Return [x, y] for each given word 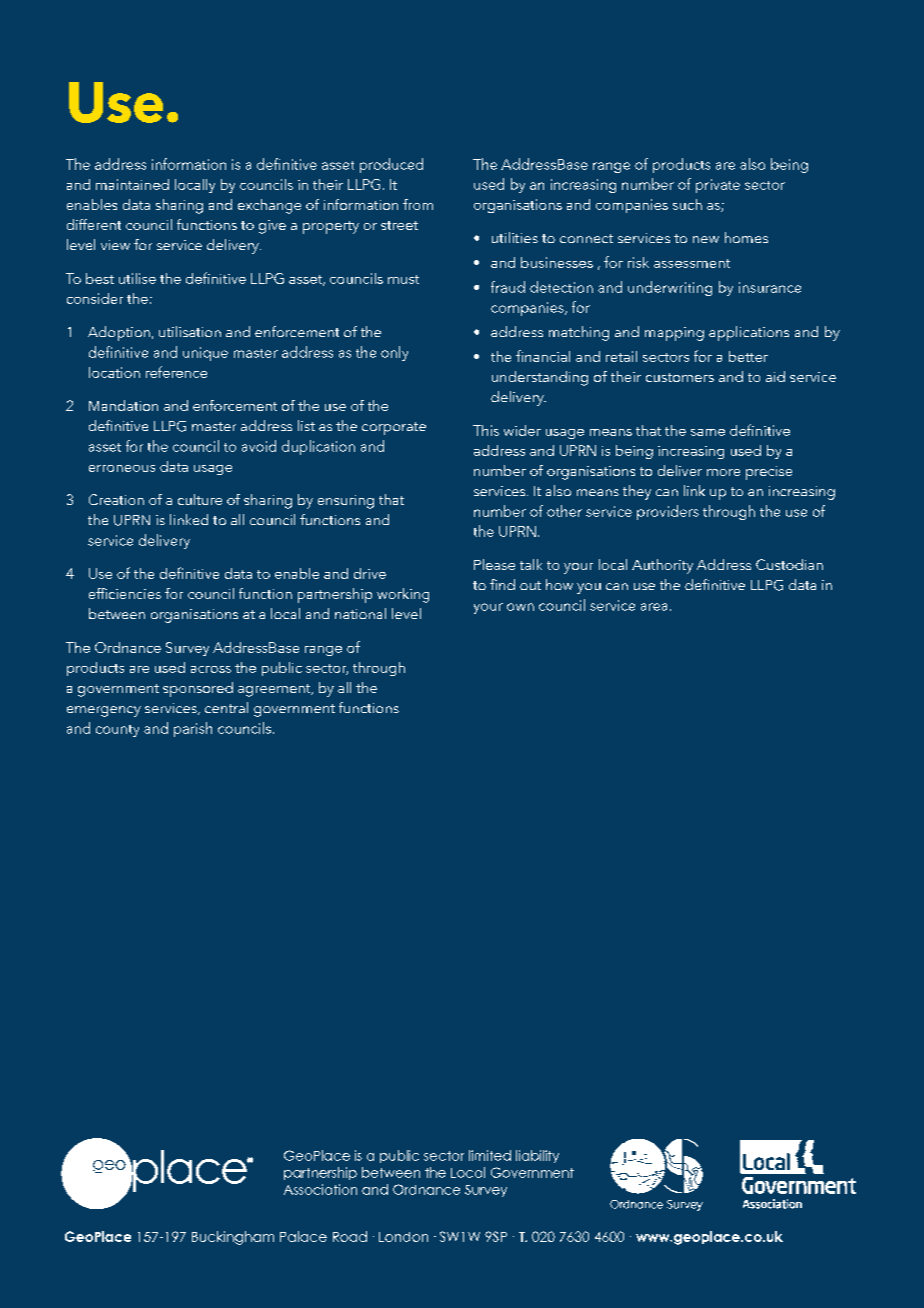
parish [193, 729]
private [718, 186]
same [708, 432]
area [654, 607]
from [418, 204]
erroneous [122, 468]
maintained [132, 184]
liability [537, 1156]
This [486, 430]
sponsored [198, 689]
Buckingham [233, 1238]
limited [490, 1155]
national [360, 613]
